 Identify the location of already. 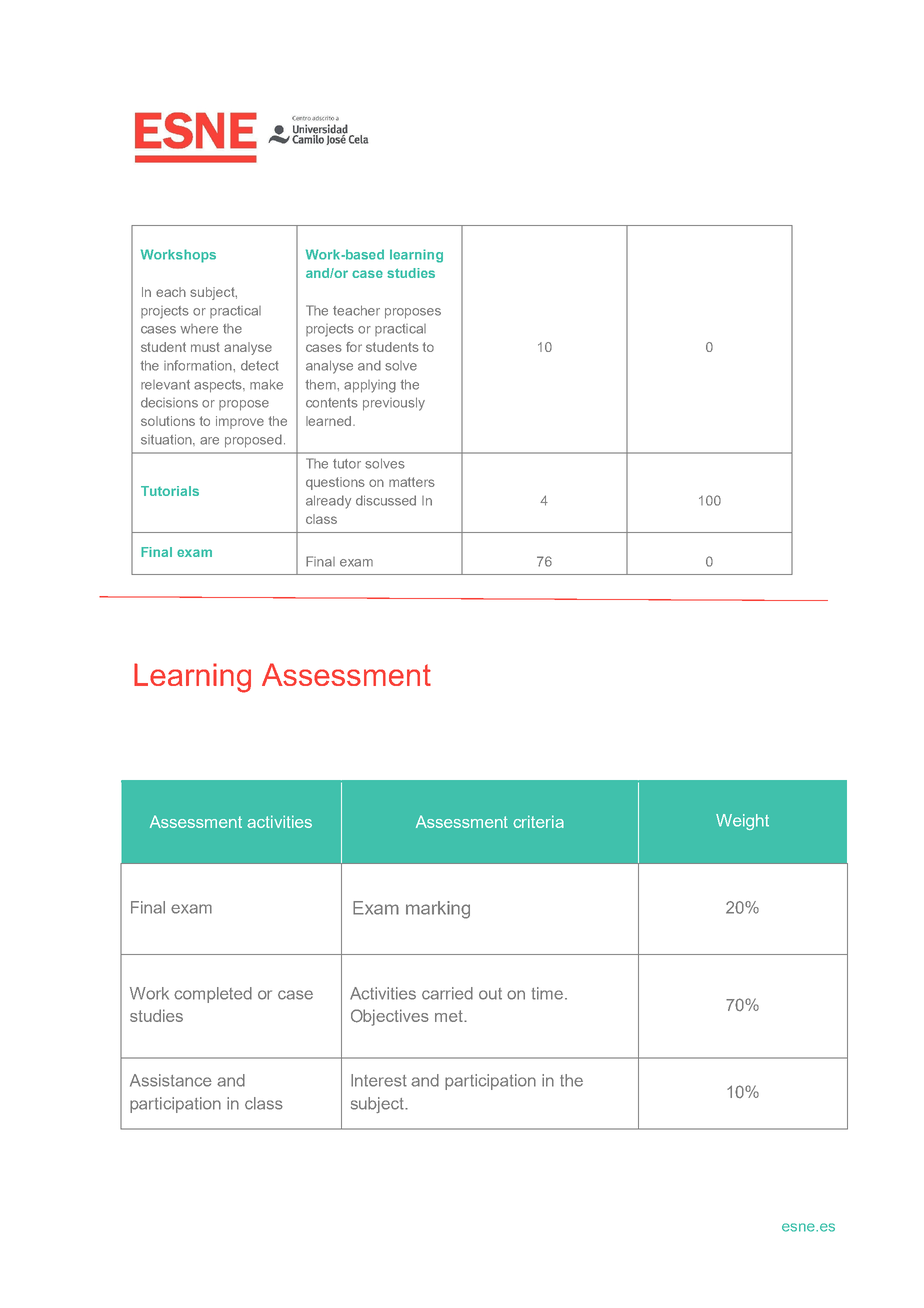
(328, 502).
